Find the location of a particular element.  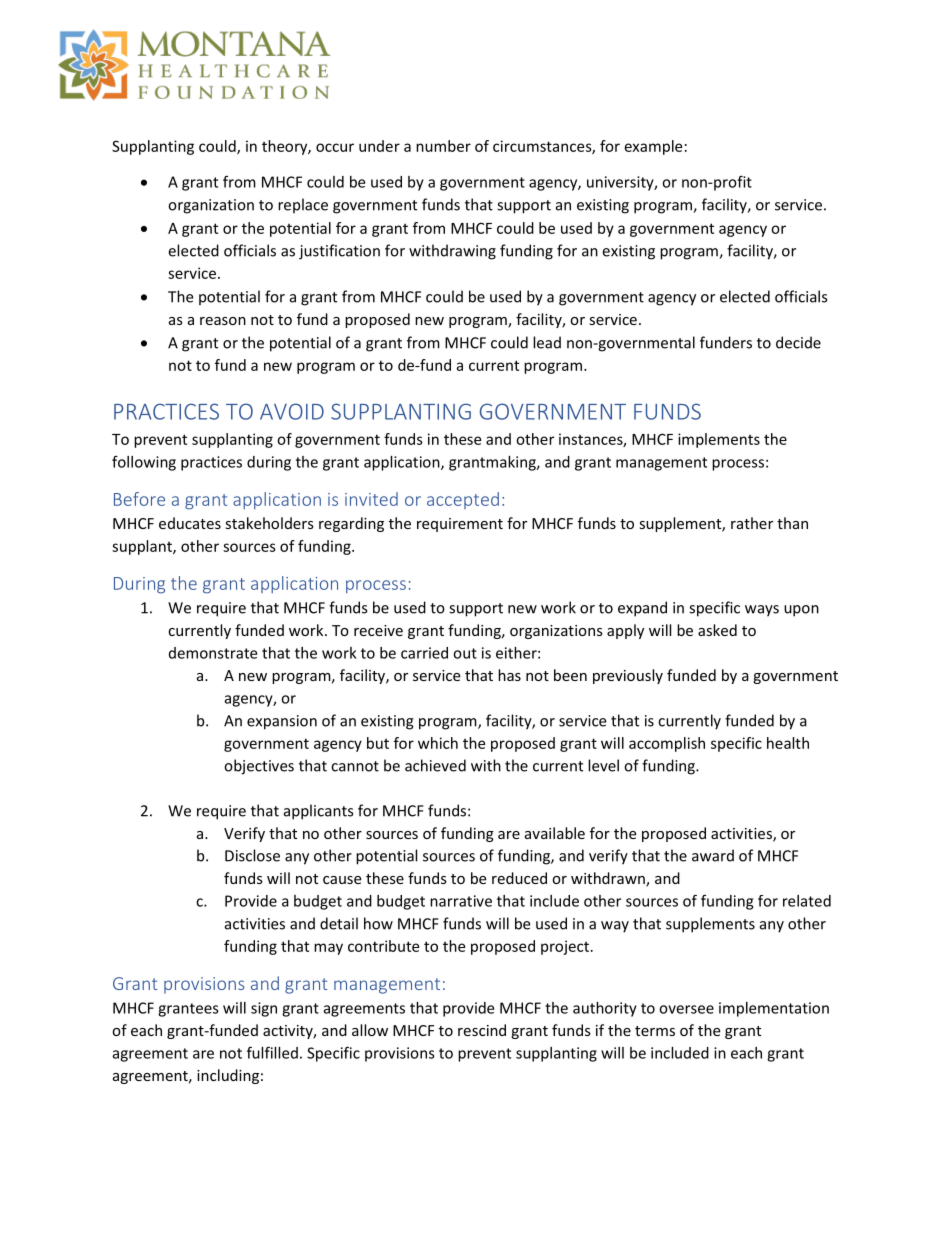

replace is located at coordinates (303, 206).
